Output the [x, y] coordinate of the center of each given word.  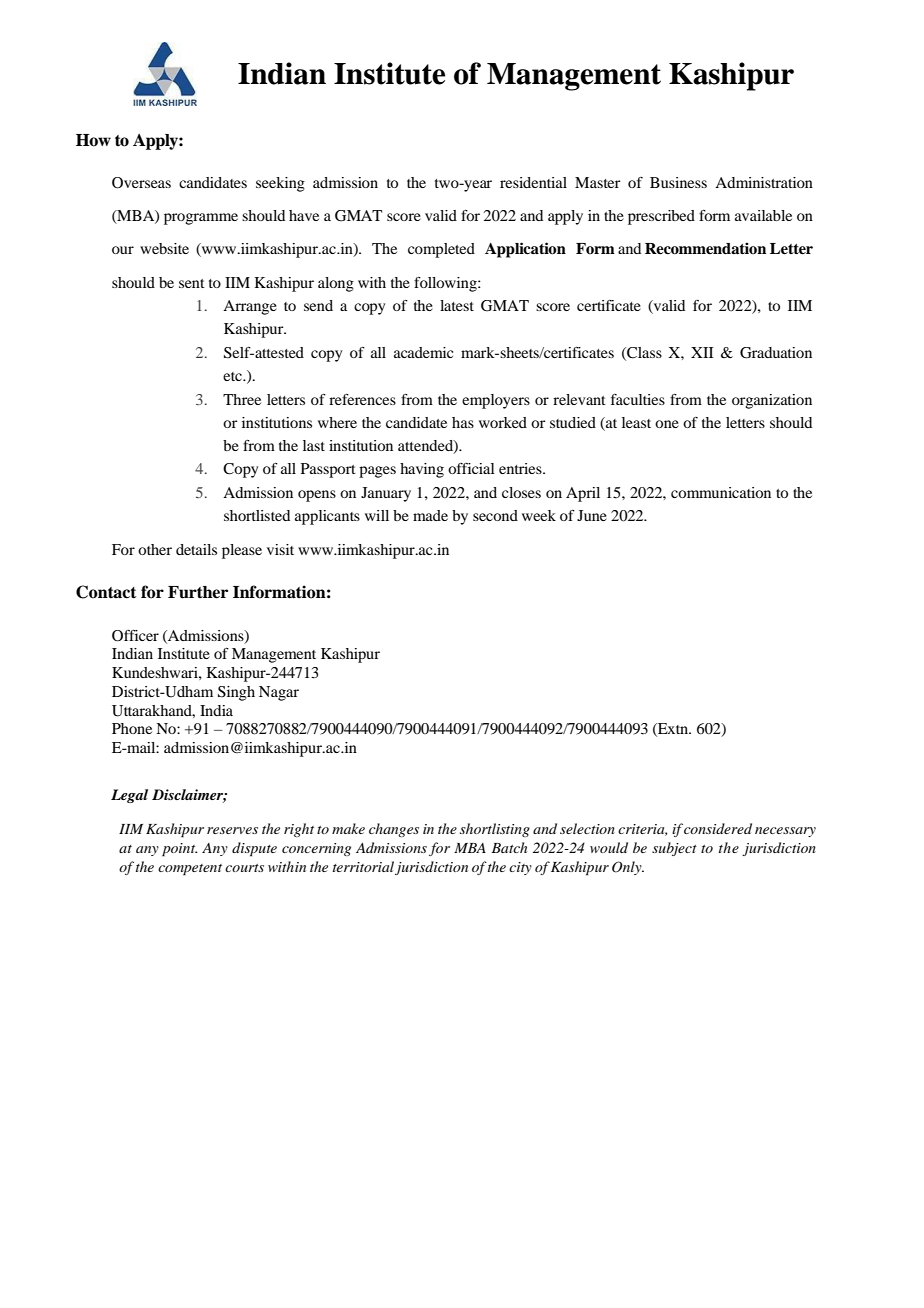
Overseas [141, 183]
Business [678, 182]
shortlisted [257, 515]
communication [721, 492]
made [430, 515]
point [179, 850]
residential [533, 182]
